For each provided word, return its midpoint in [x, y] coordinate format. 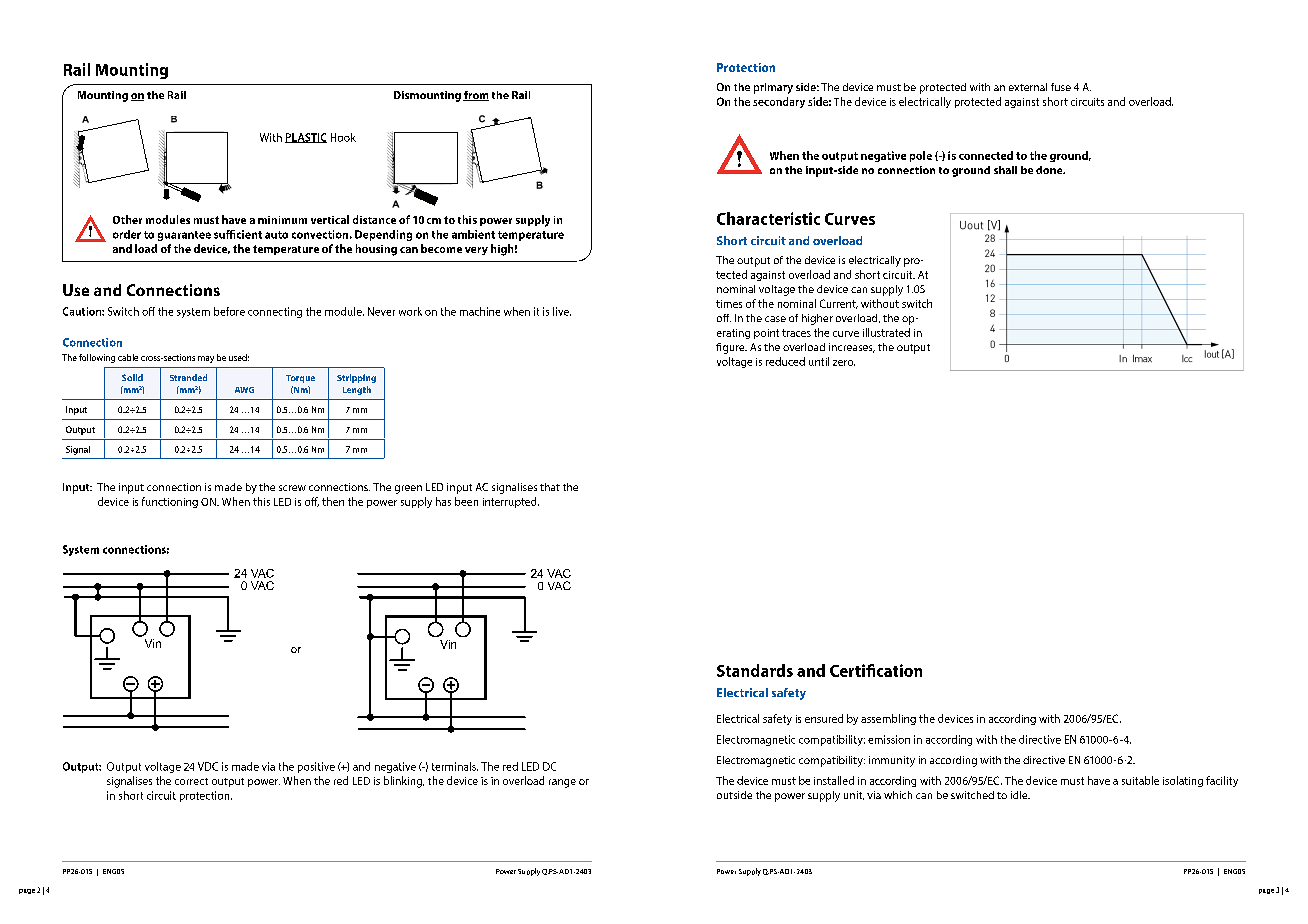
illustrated [886, 332]
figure [731, 348]
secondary [779, 102]
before [229, 311]
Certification [876, 670]
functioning [170, 502]
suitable [1140, 780]
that [550, 487]
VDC [208, 766]
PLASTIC [306, 138]
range [562, 783]
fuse [1061, 87]
